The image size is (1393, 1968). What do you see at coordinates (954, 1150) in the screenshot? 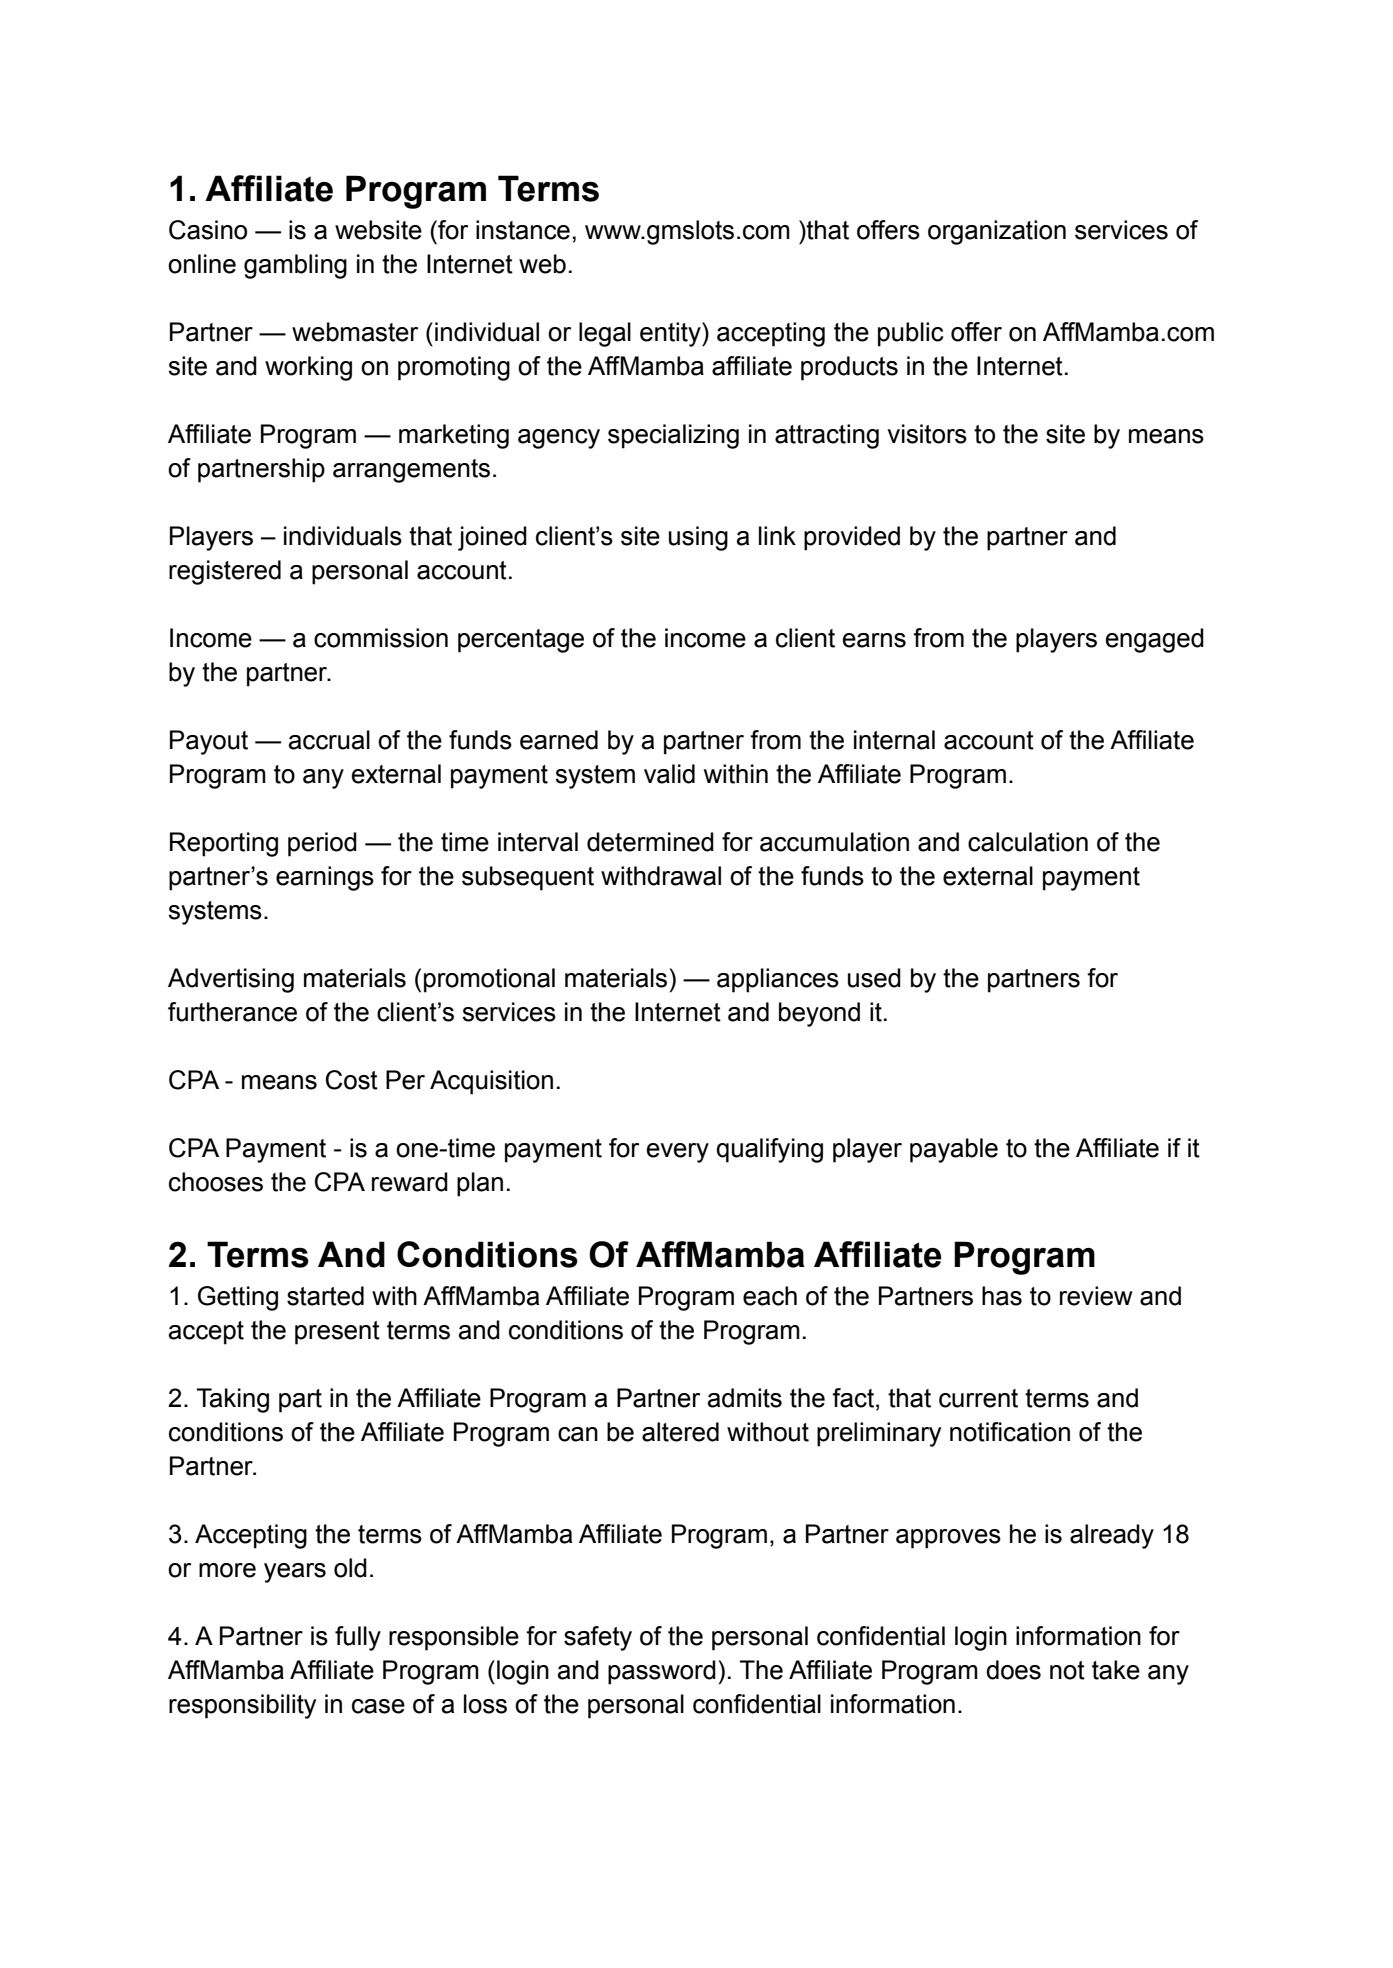
I see `payable` at bounding box center [954, 1150].
